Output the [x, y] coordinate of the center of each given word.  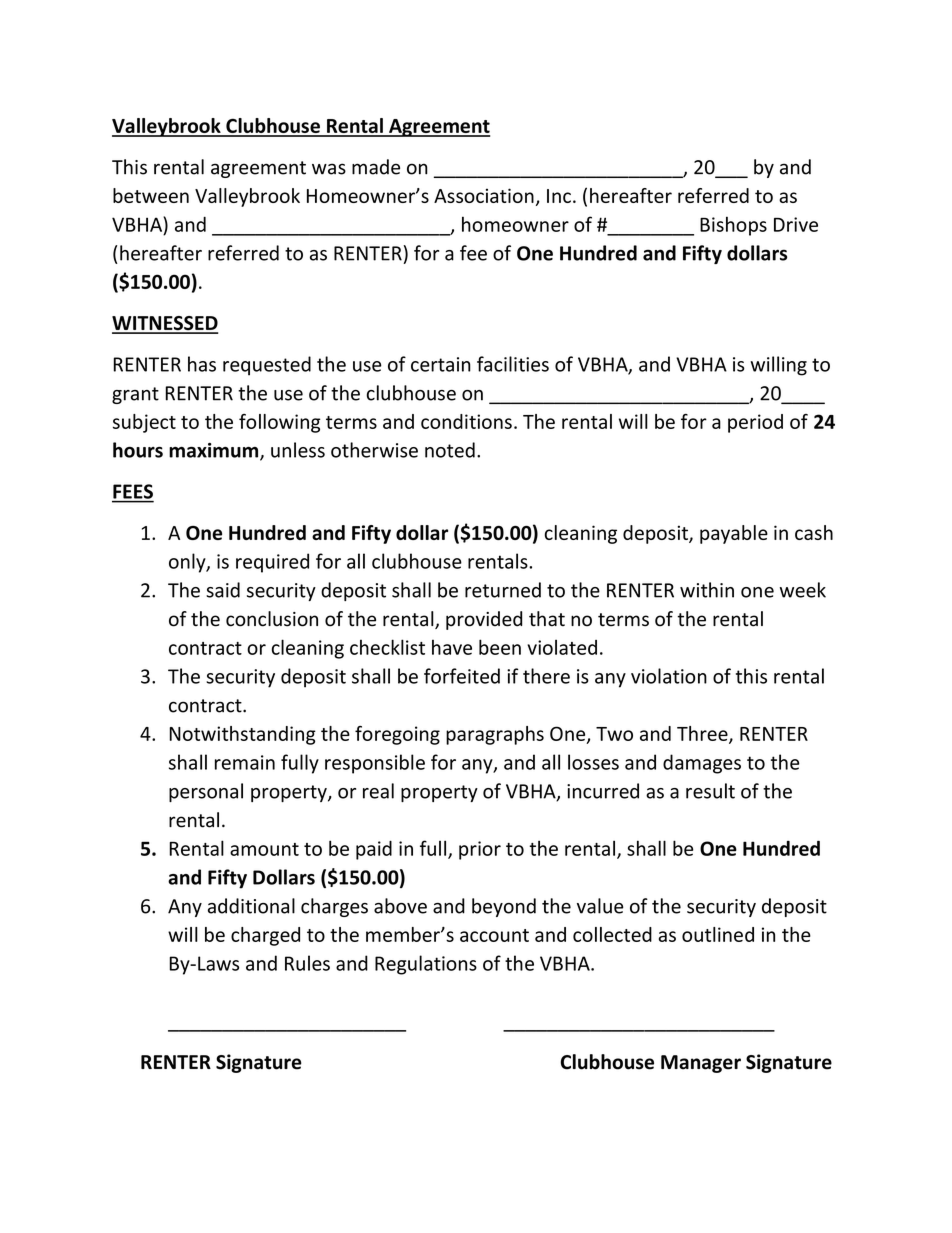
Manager [701, 1064]
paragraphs [495, 735]
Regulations [426, 965]
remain [245, 762]
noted [450, 450]
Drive [796, 224]
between [151, 195]
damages [702, 764]
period [755, 423]
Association [484, 195]
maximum [215, 451]
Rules [307, 963]
